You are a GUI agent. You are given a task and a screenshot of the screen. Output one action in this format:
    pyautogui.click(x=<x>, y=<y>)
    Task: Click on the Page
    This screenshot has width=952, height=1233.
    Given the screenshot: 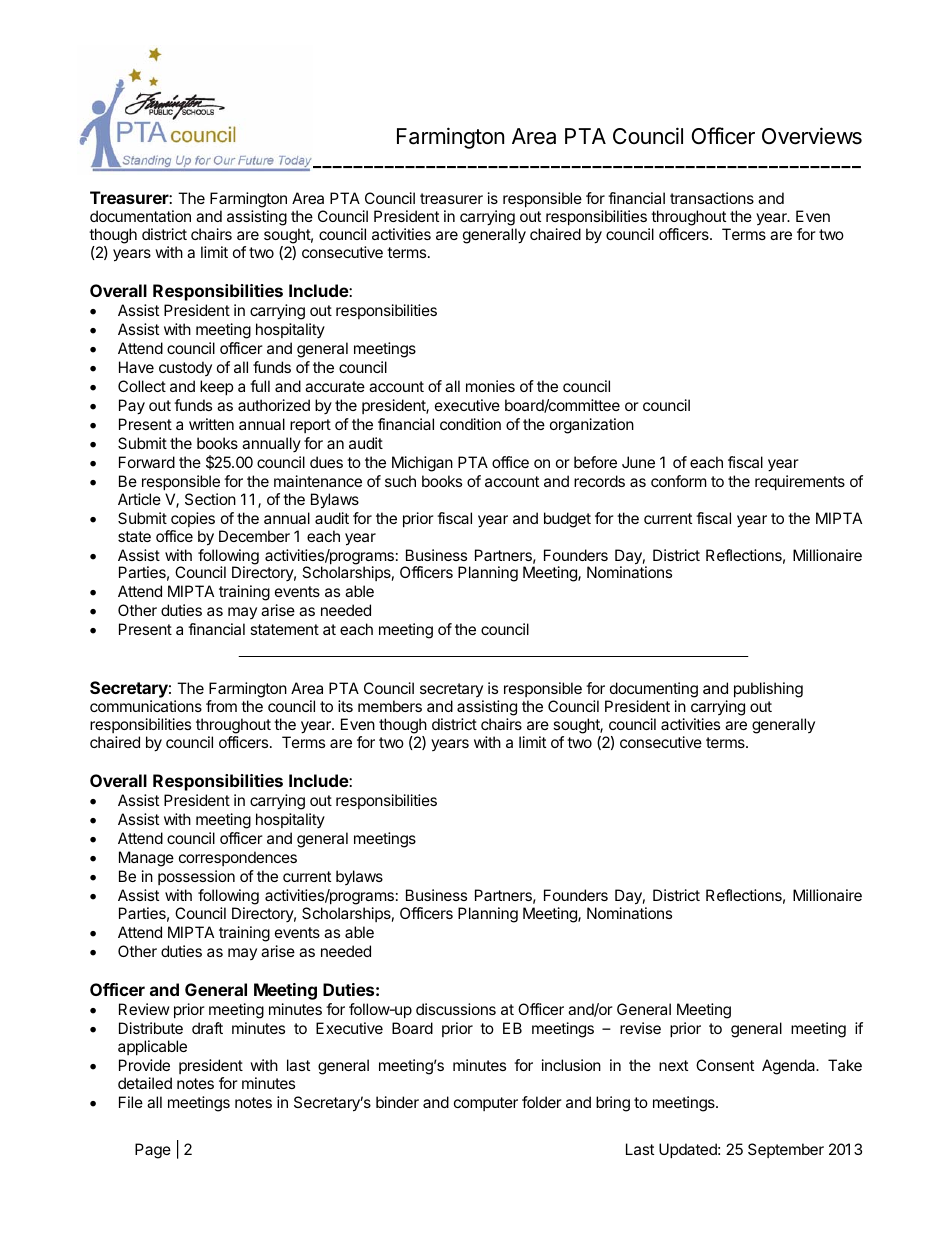 What is the action you would take?
    pyautogui.click(x=153, y=1151)
